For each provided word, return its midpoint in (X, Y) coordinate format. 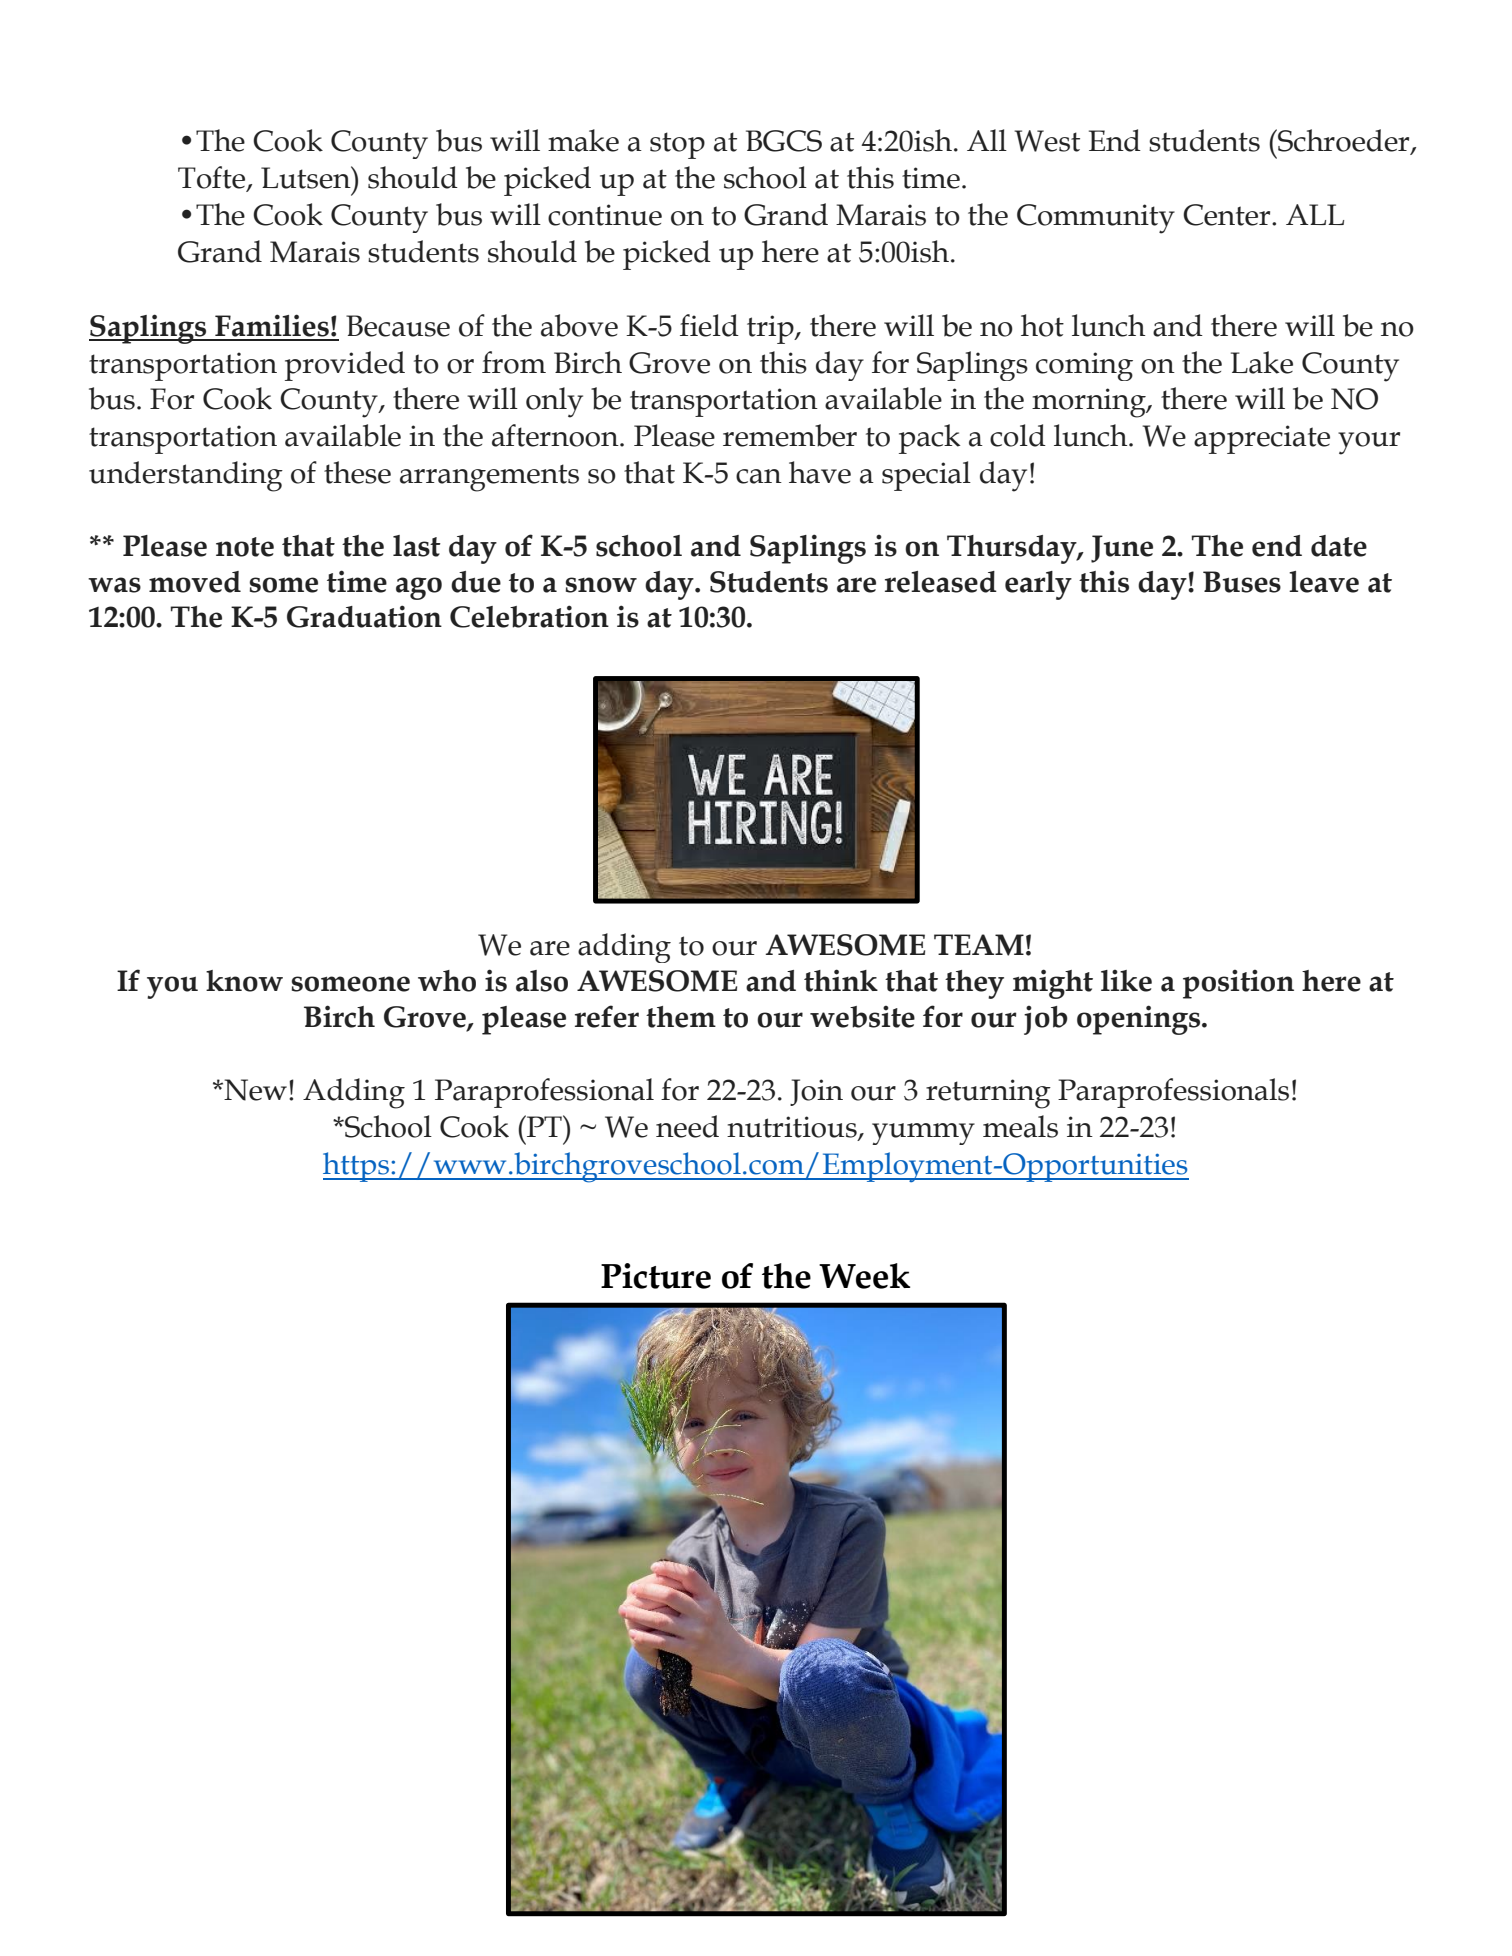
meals (1020, 1126)
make (583, 140)
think (841, 980)
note (245, 547)
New (256, 1090)
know (244, 981)
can (759, 476)
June (1122, 549)
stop (677, 145)
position (1238, 984)
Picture (656, 1276)
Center (1228, 215)
